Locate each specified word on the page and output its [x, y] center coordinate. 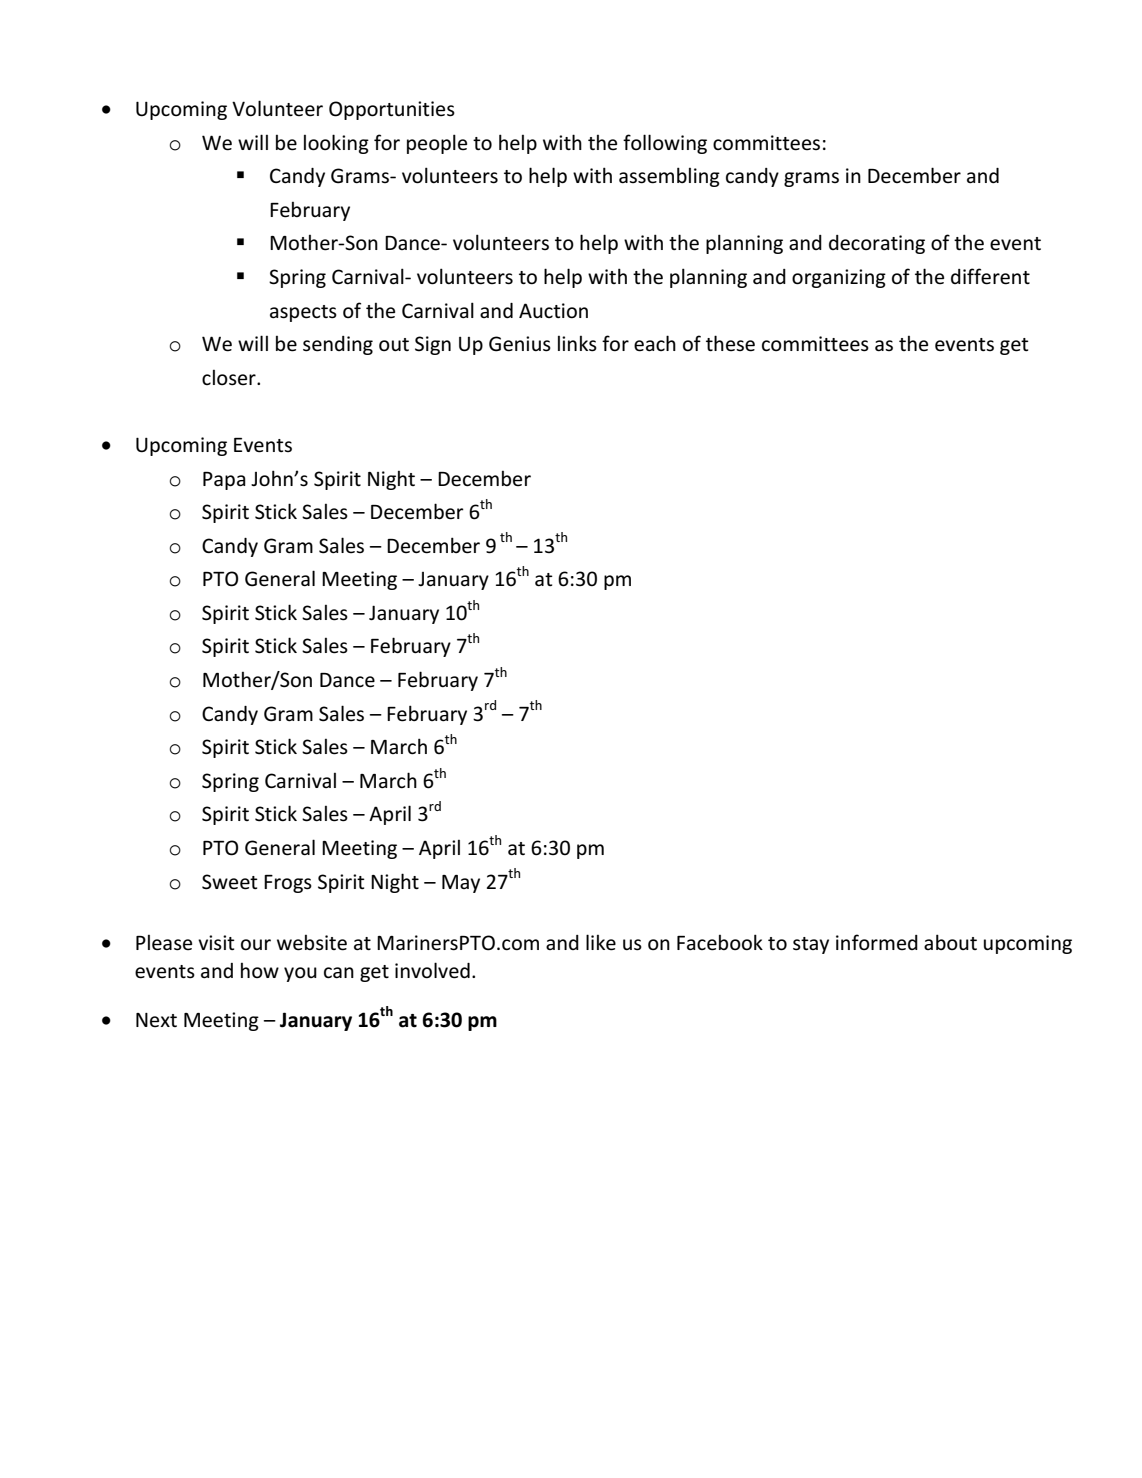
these [730, 343]
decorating [877, 244]
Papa [224, 481]
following [665, 144]
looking [336, 144]
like [601, 942]
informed [877, 942]
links [577, 344]
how [260, 970]
